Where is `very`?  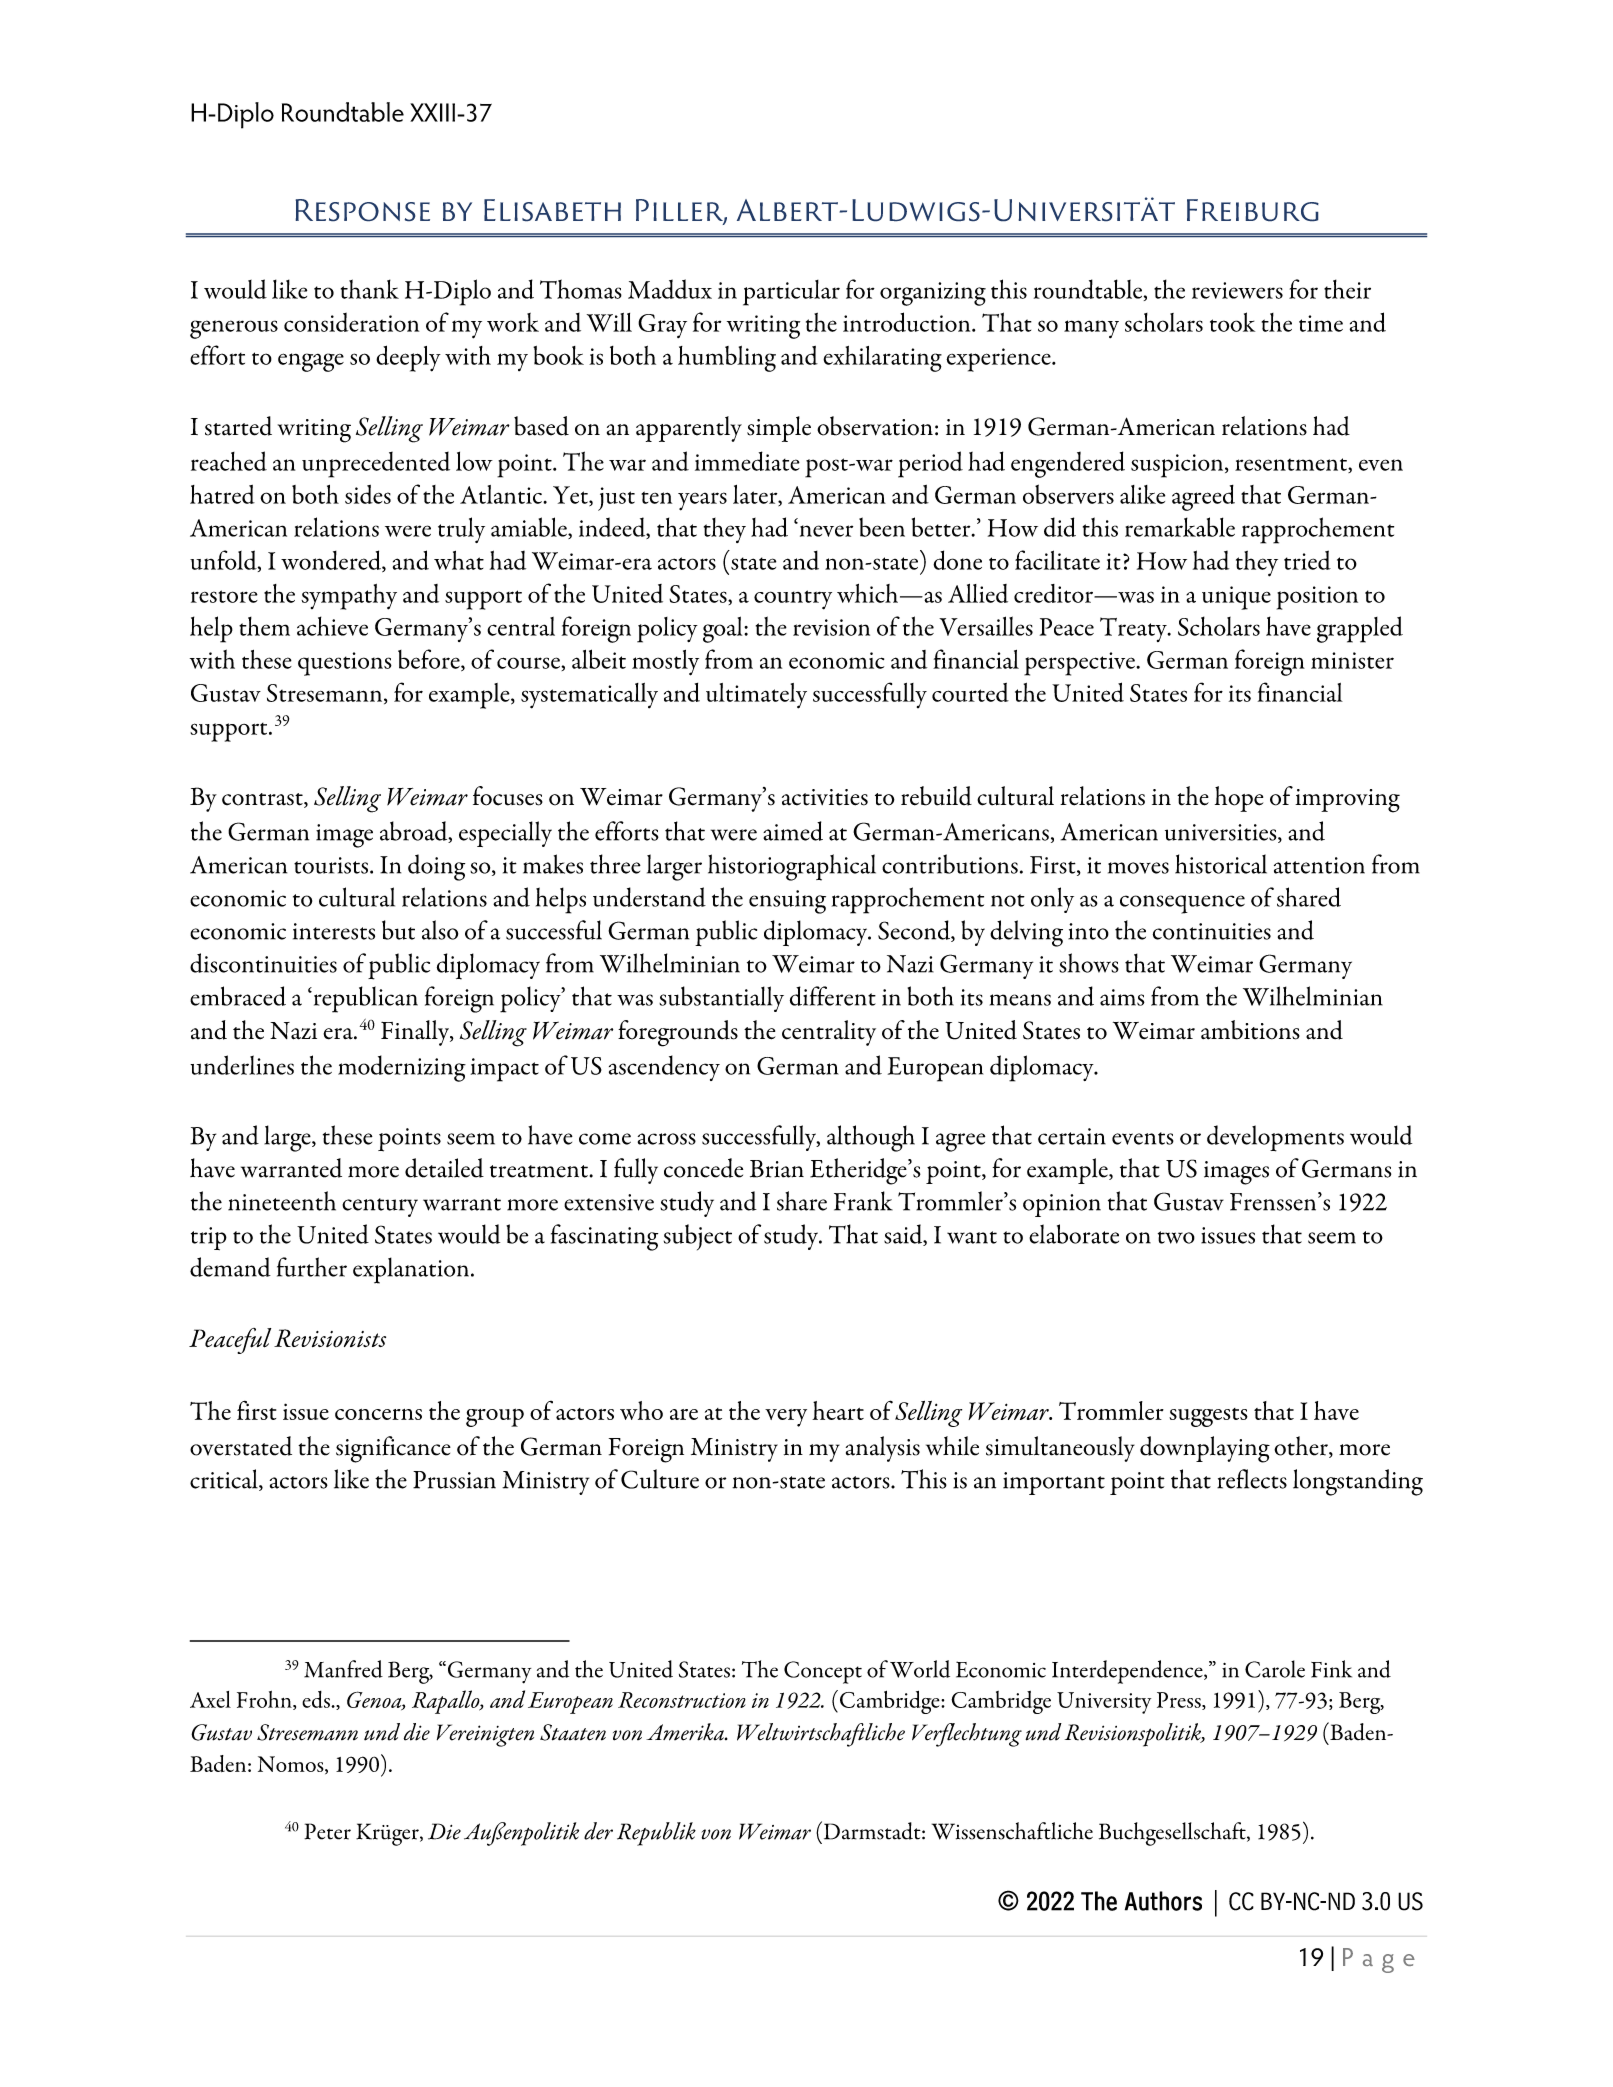
very is located at coordinates (786, 1418).
